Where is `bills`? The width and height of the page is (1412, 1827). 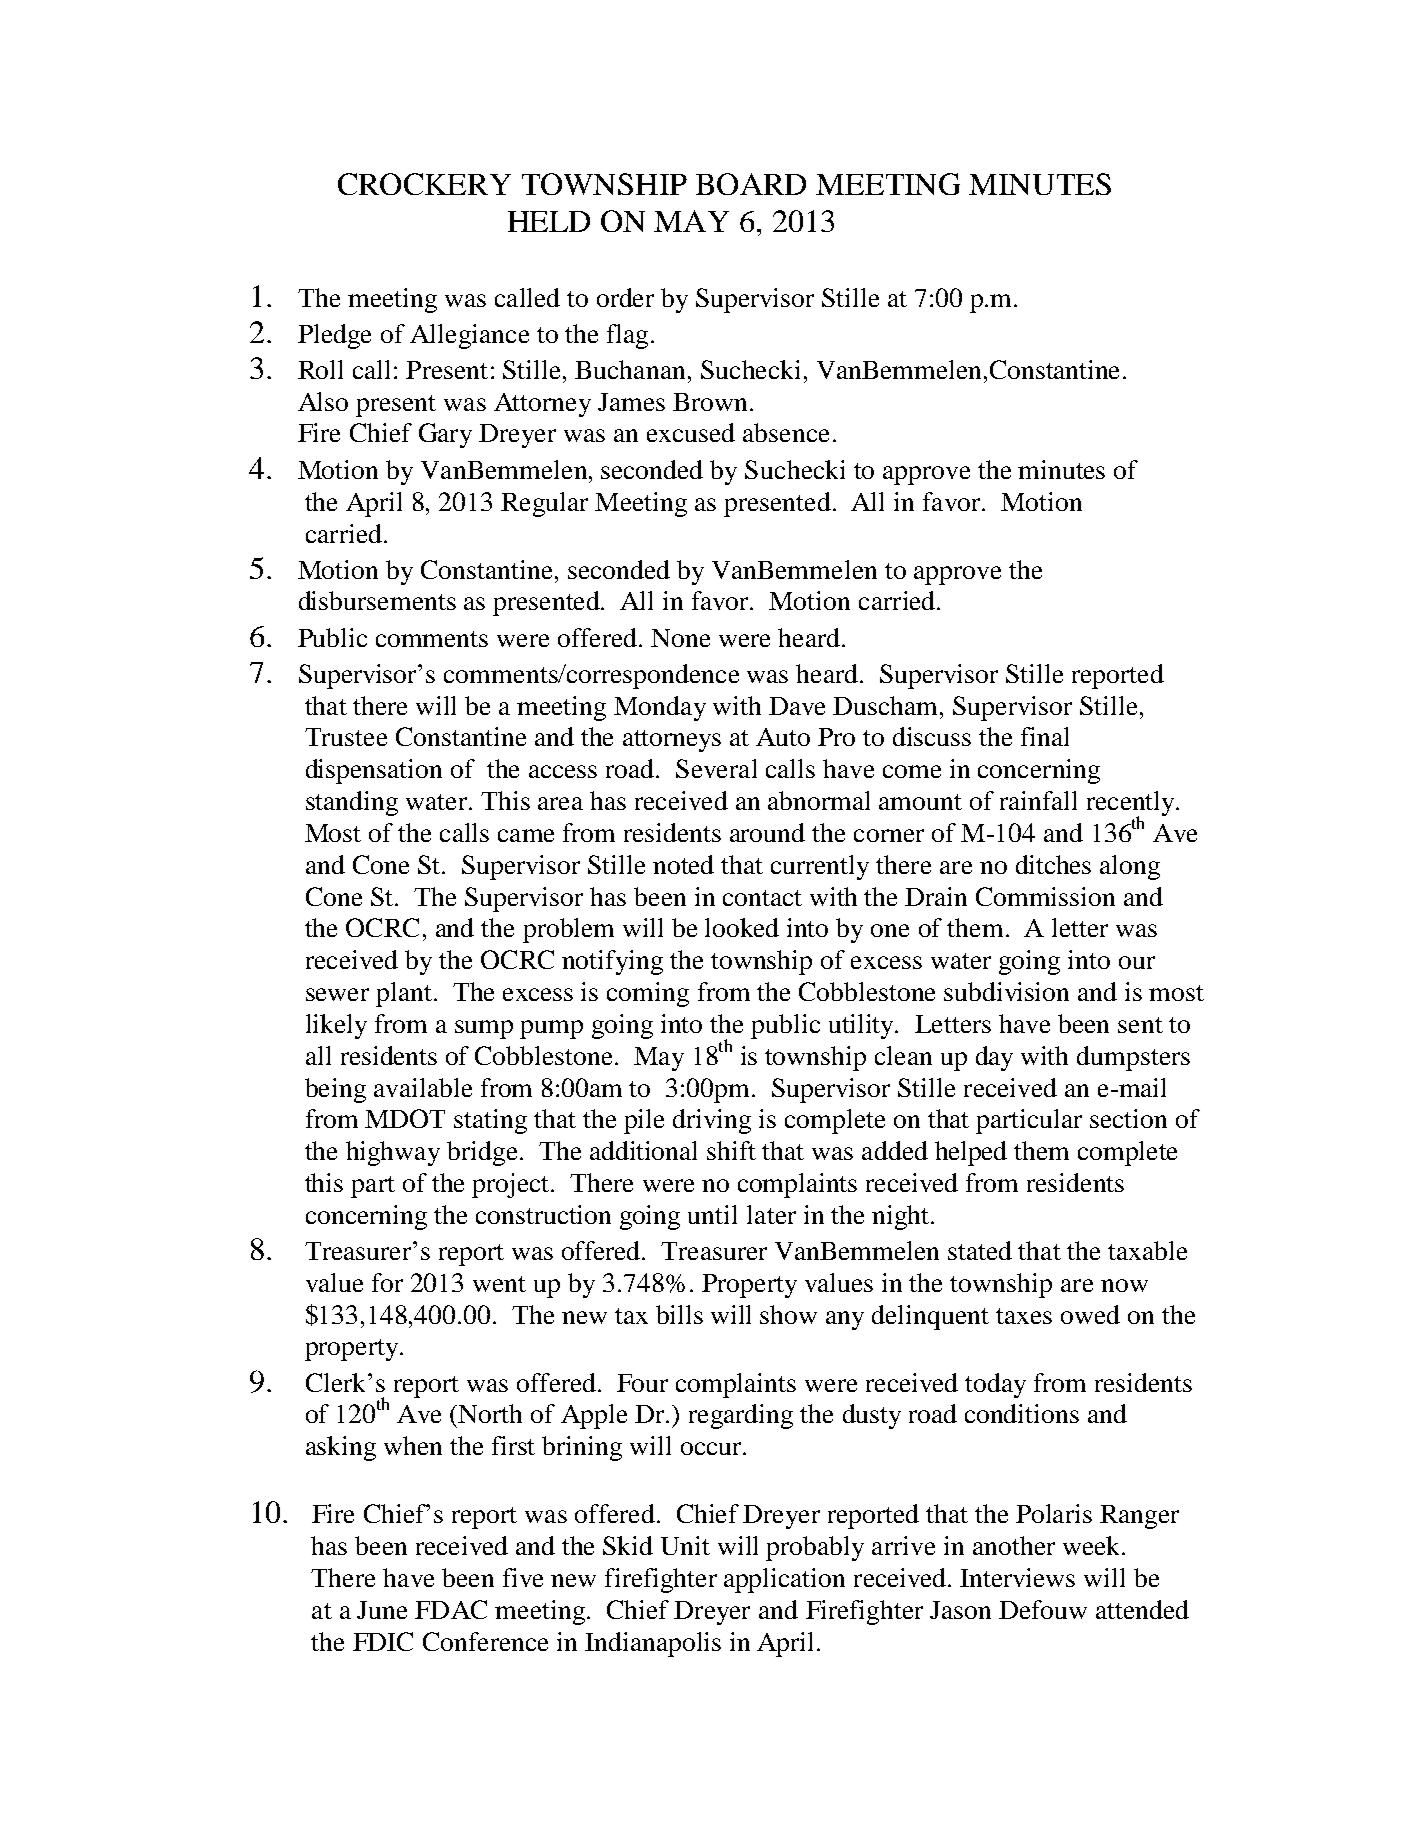
bills is located at coordinates (679, 1314).
